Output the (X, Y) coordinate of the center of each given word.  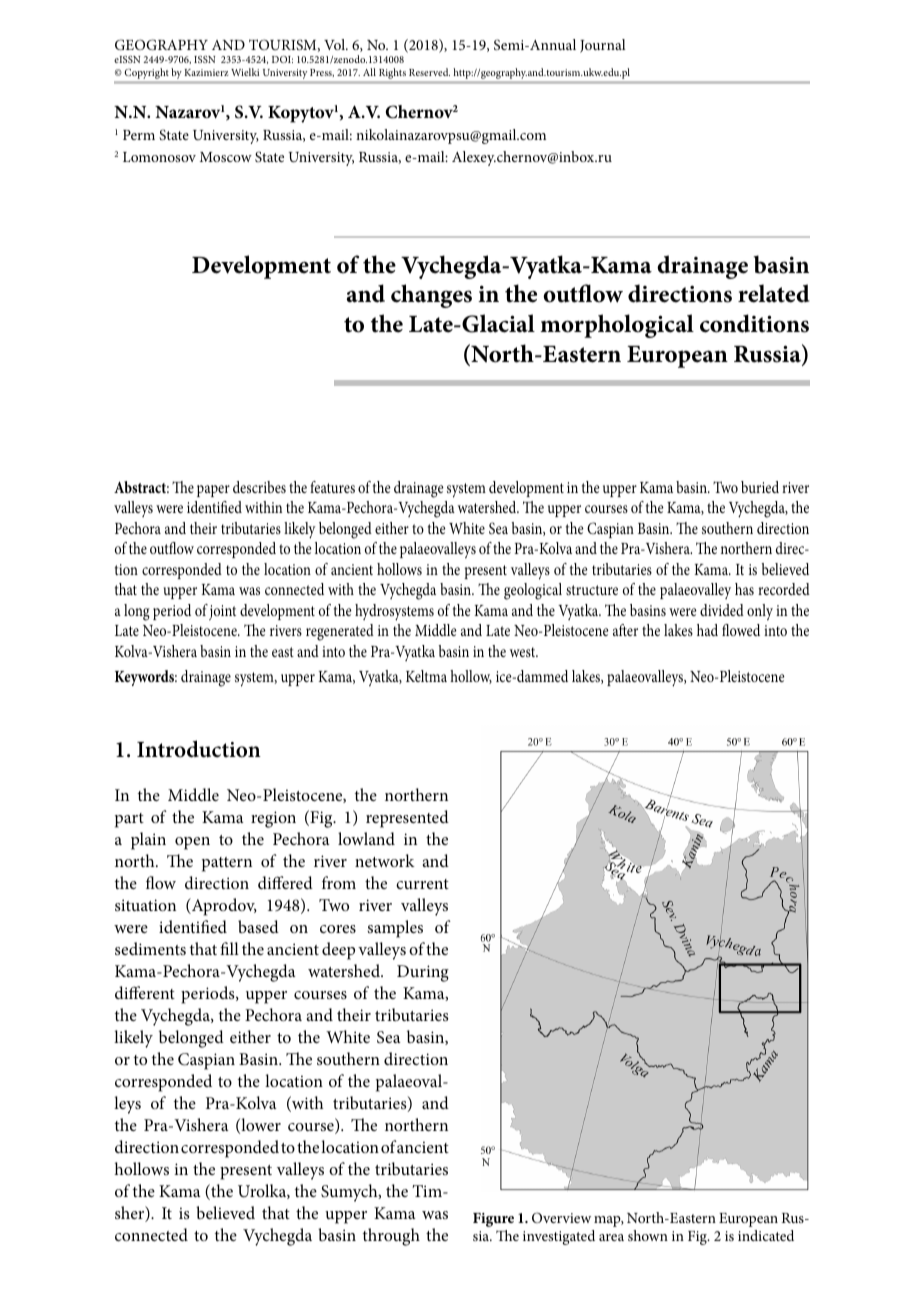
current (422, 884)
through (391, 1237)
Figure (493, 1220)
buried (760, 487)
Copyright (146, 73)
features (332, 487)
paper (213, 491)
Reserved (429, 72)
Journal (603, 46)
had (707, 630)
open (192, 843)
